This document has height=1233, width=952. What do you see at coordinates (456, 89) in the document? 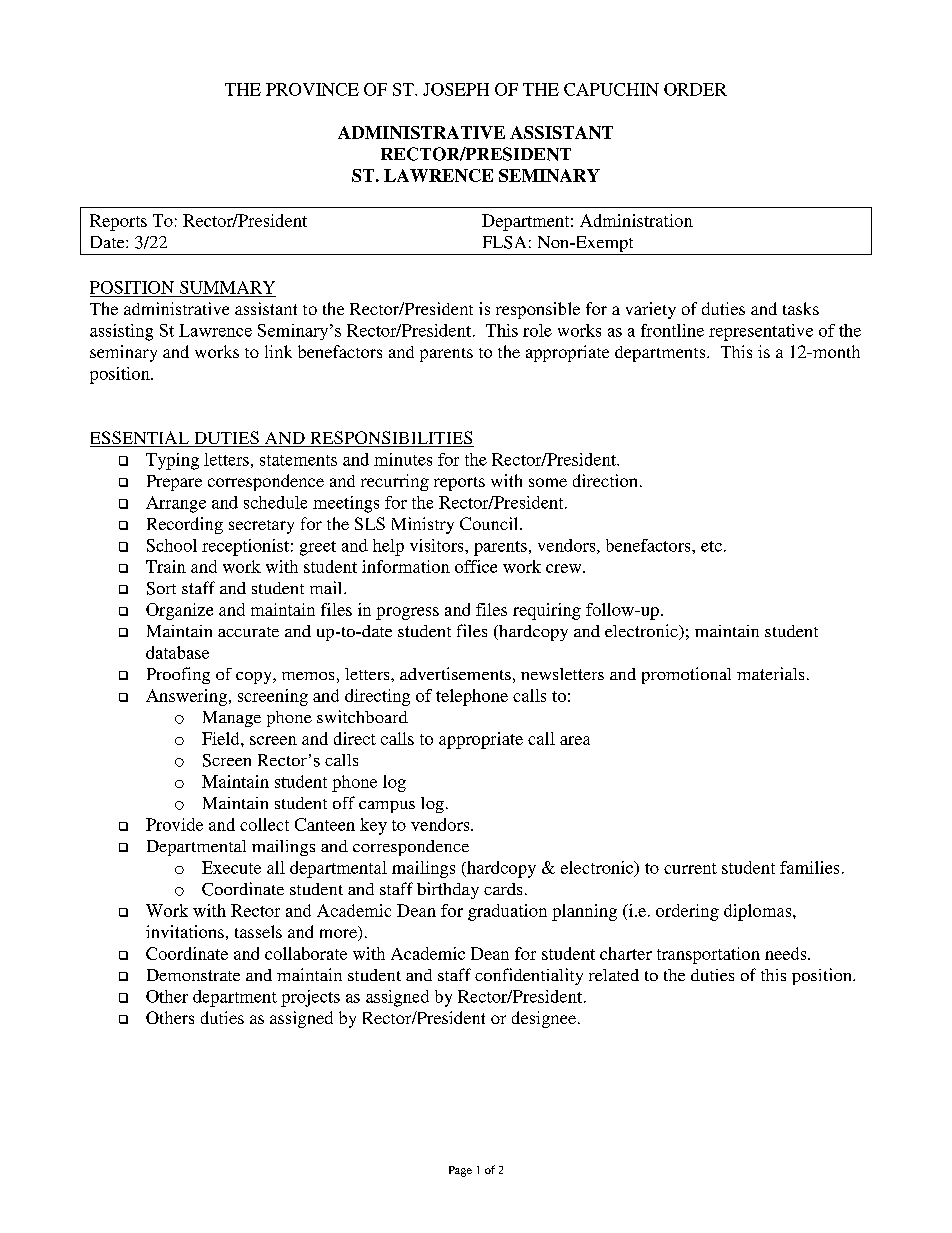
I see `JOSEPH` at bounding box center [456, 89].
